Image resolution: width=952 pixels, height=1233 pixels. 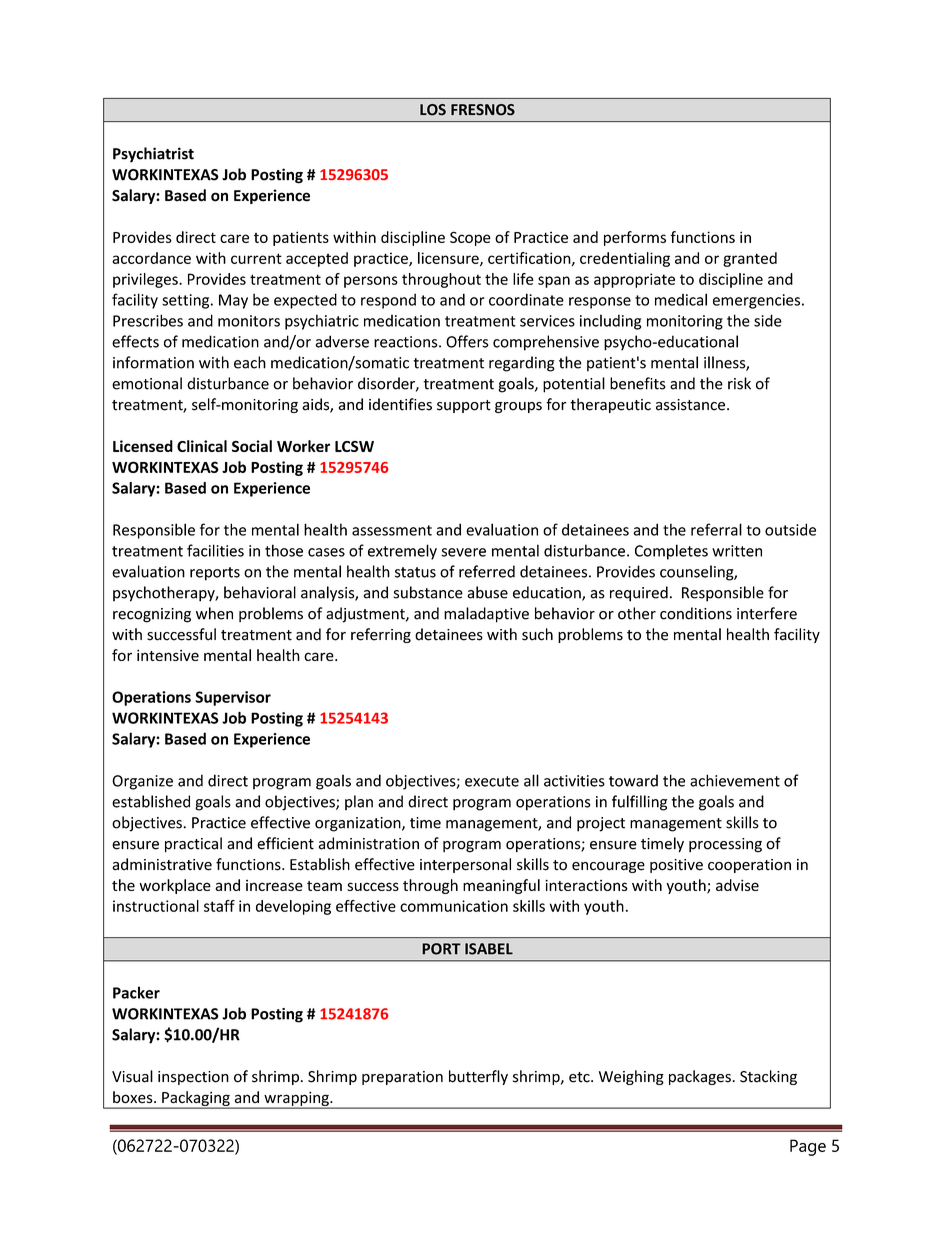 What do you see at coordinates (193, 845) in the image?
I see `practical` at bounding box center [193, 845].
